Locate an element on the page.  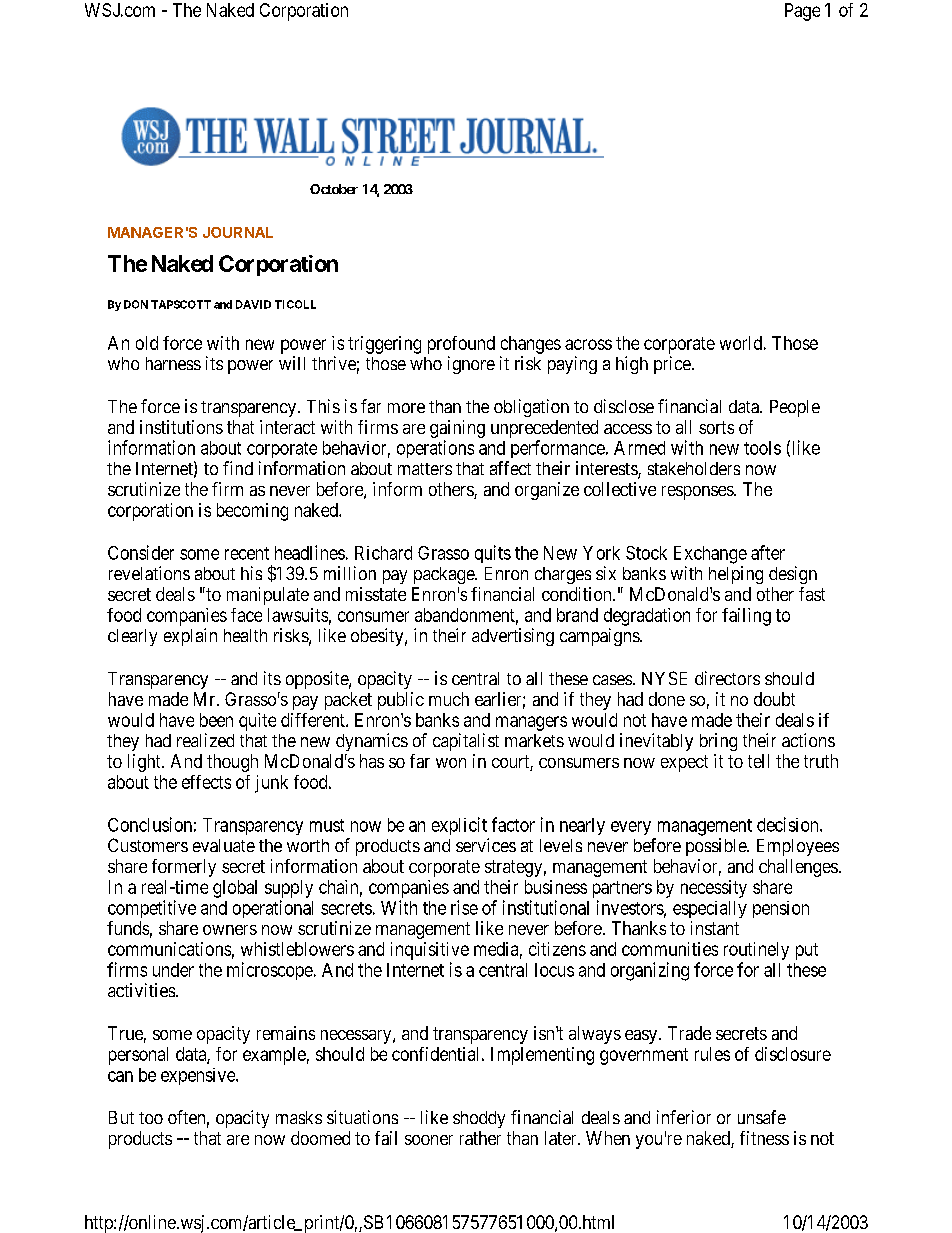
price is located at coordinates (672, 365).
